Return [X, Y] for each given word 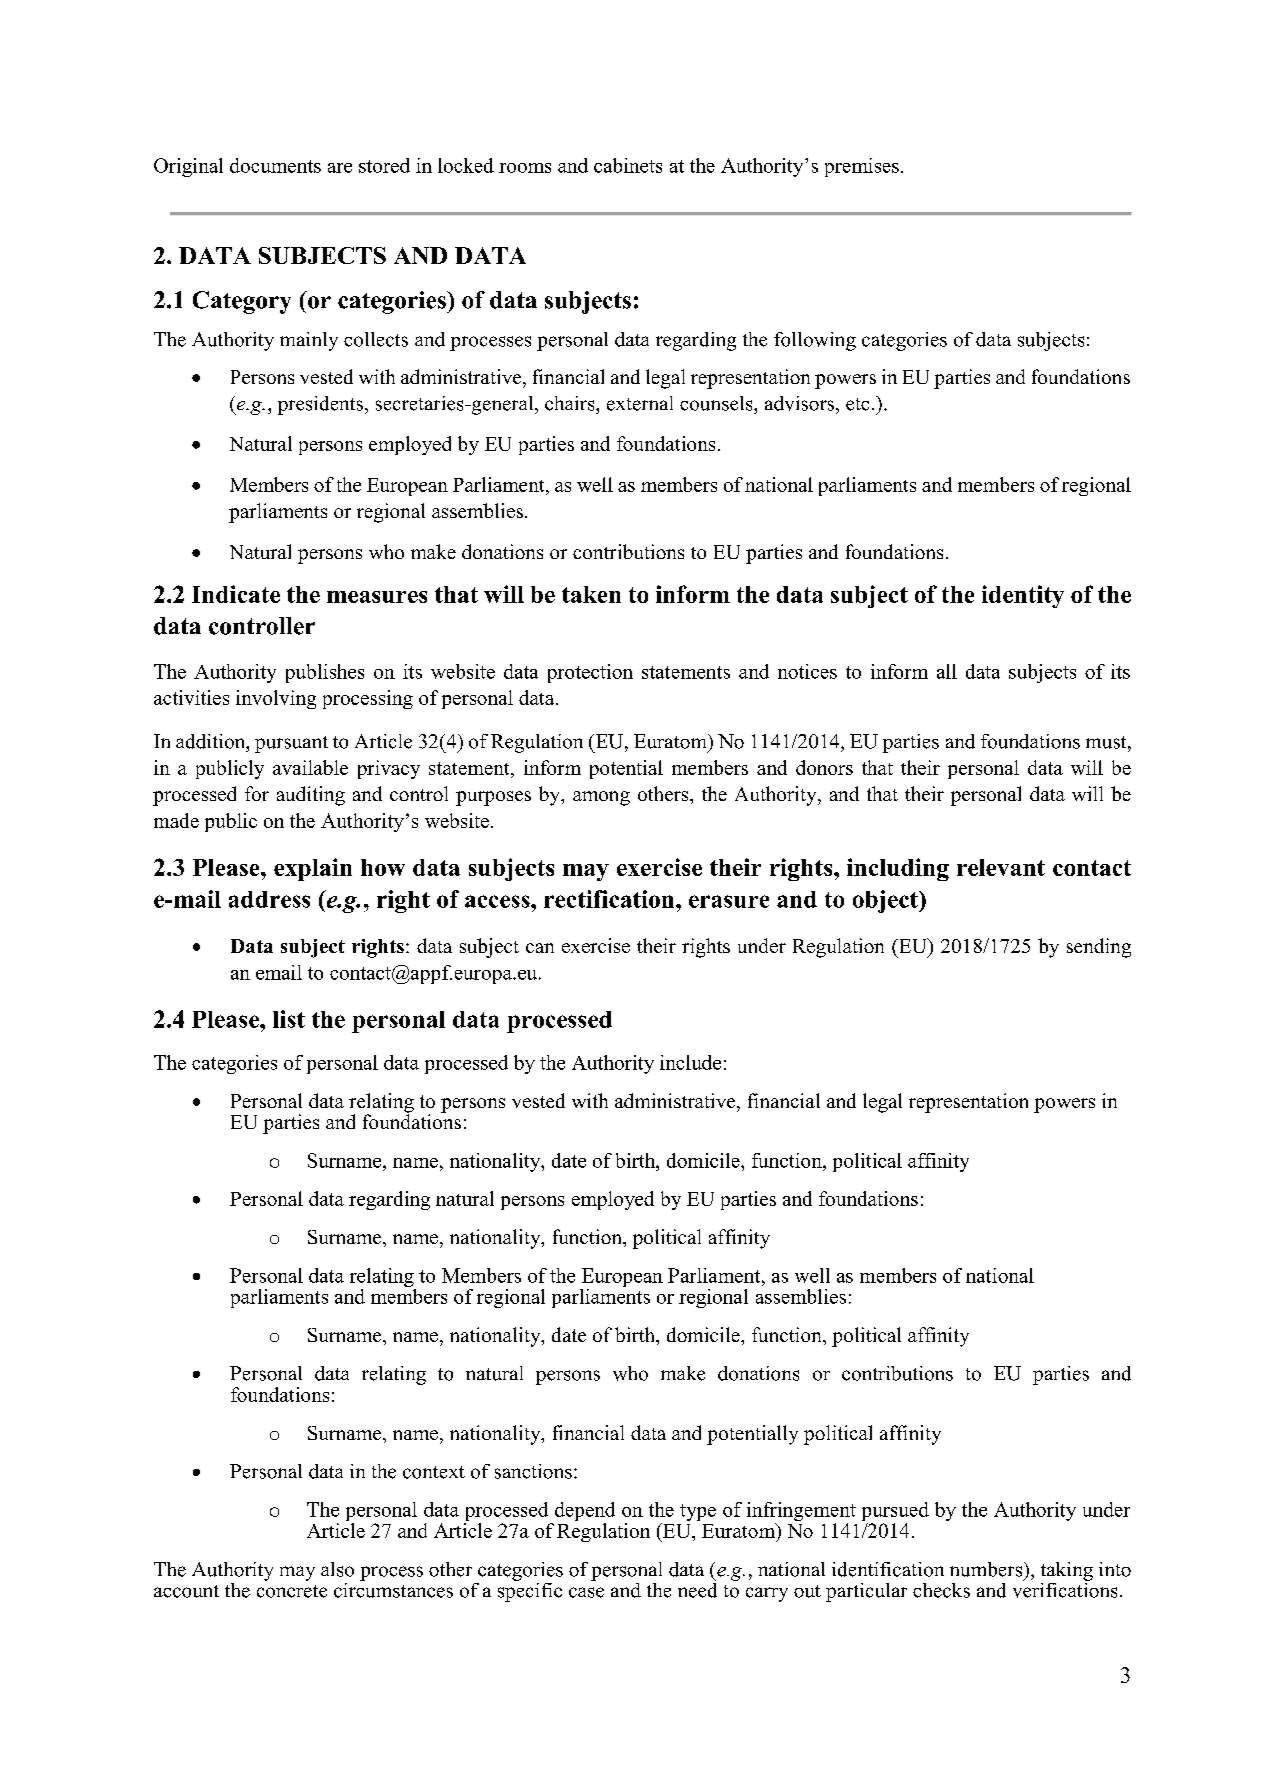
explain [313, 869]
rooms [525, 168]
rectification [610, 899]
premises [862, 167]
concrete [292, 1591]
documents [275, 165]
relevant [1001, 867]
